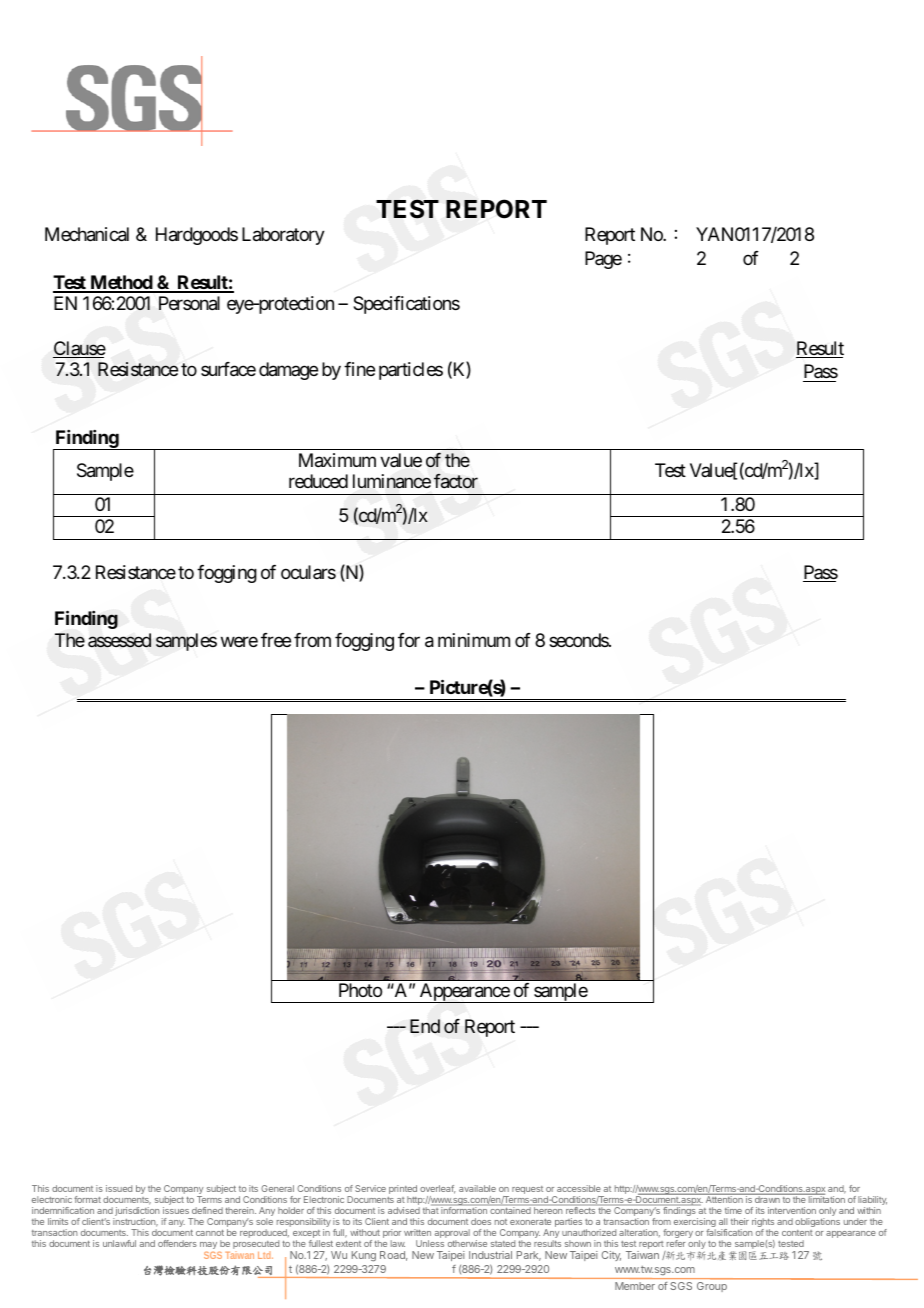 The width and height of the page is (924, 1308). Describe the element at coordinates (121, 283) in the page. I see `Method` at that location.
